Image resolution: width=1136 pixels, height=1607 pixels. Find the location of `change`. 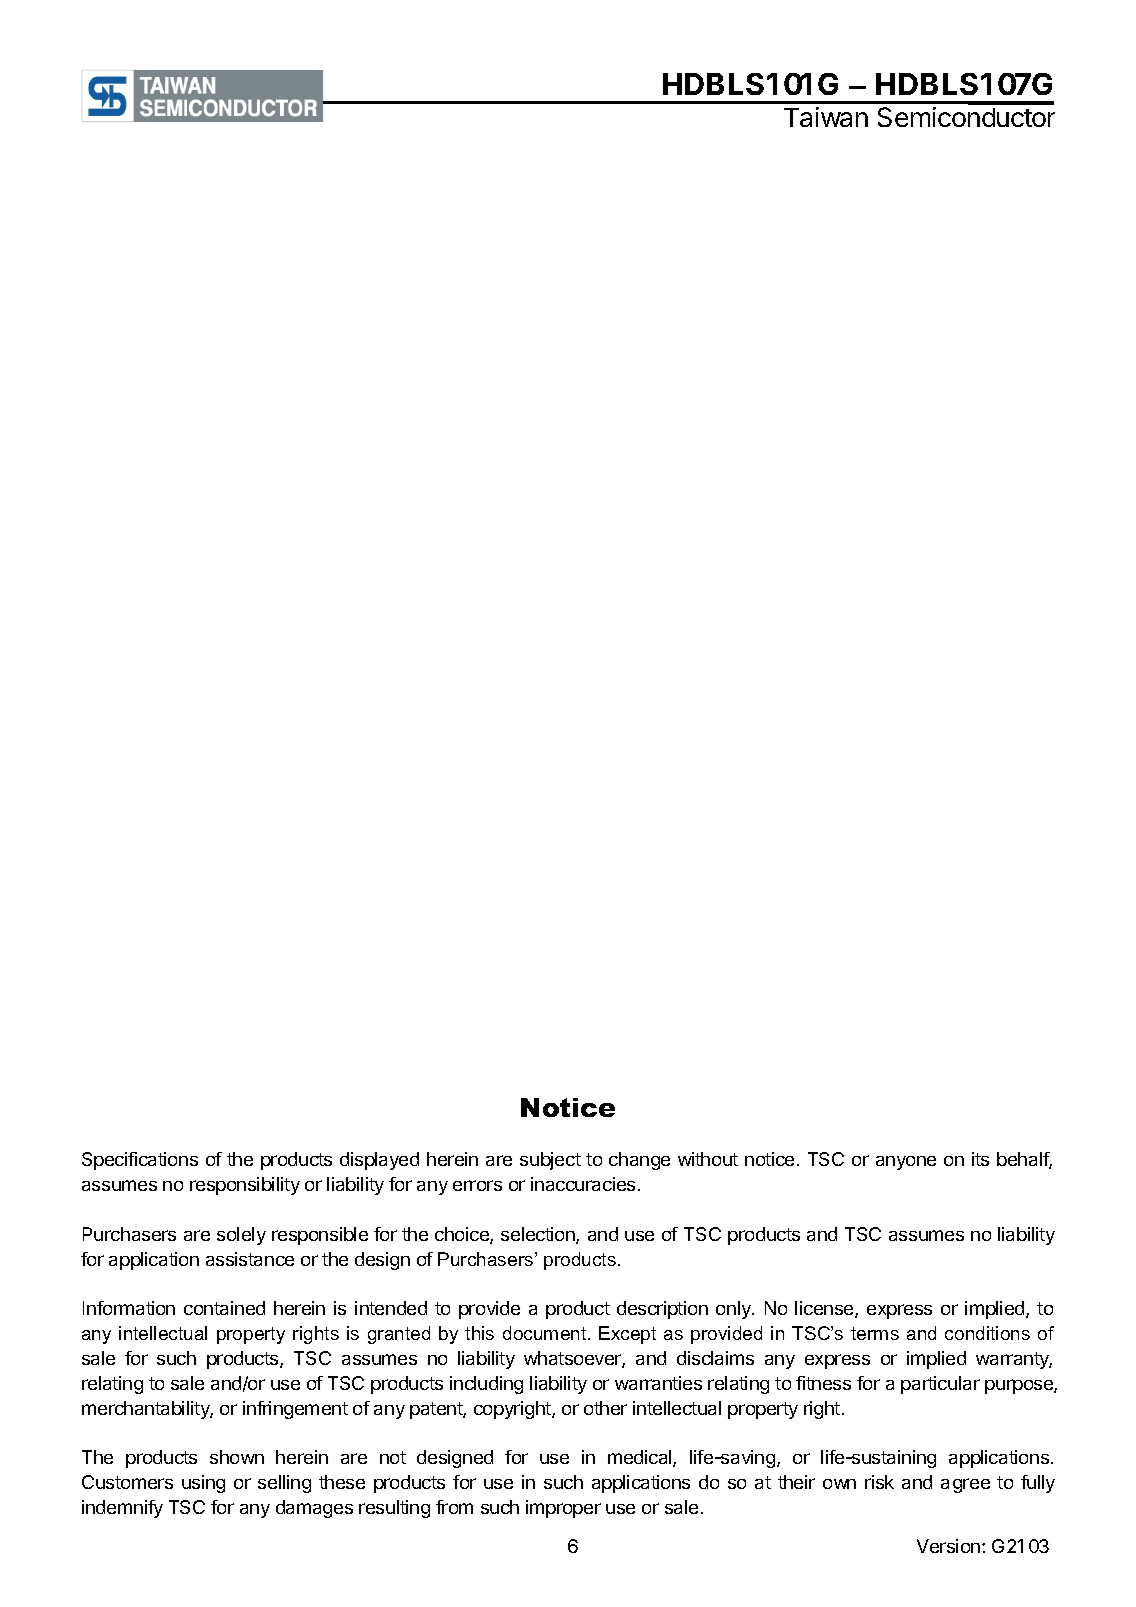

change is located at coordinates (639, 1161).
